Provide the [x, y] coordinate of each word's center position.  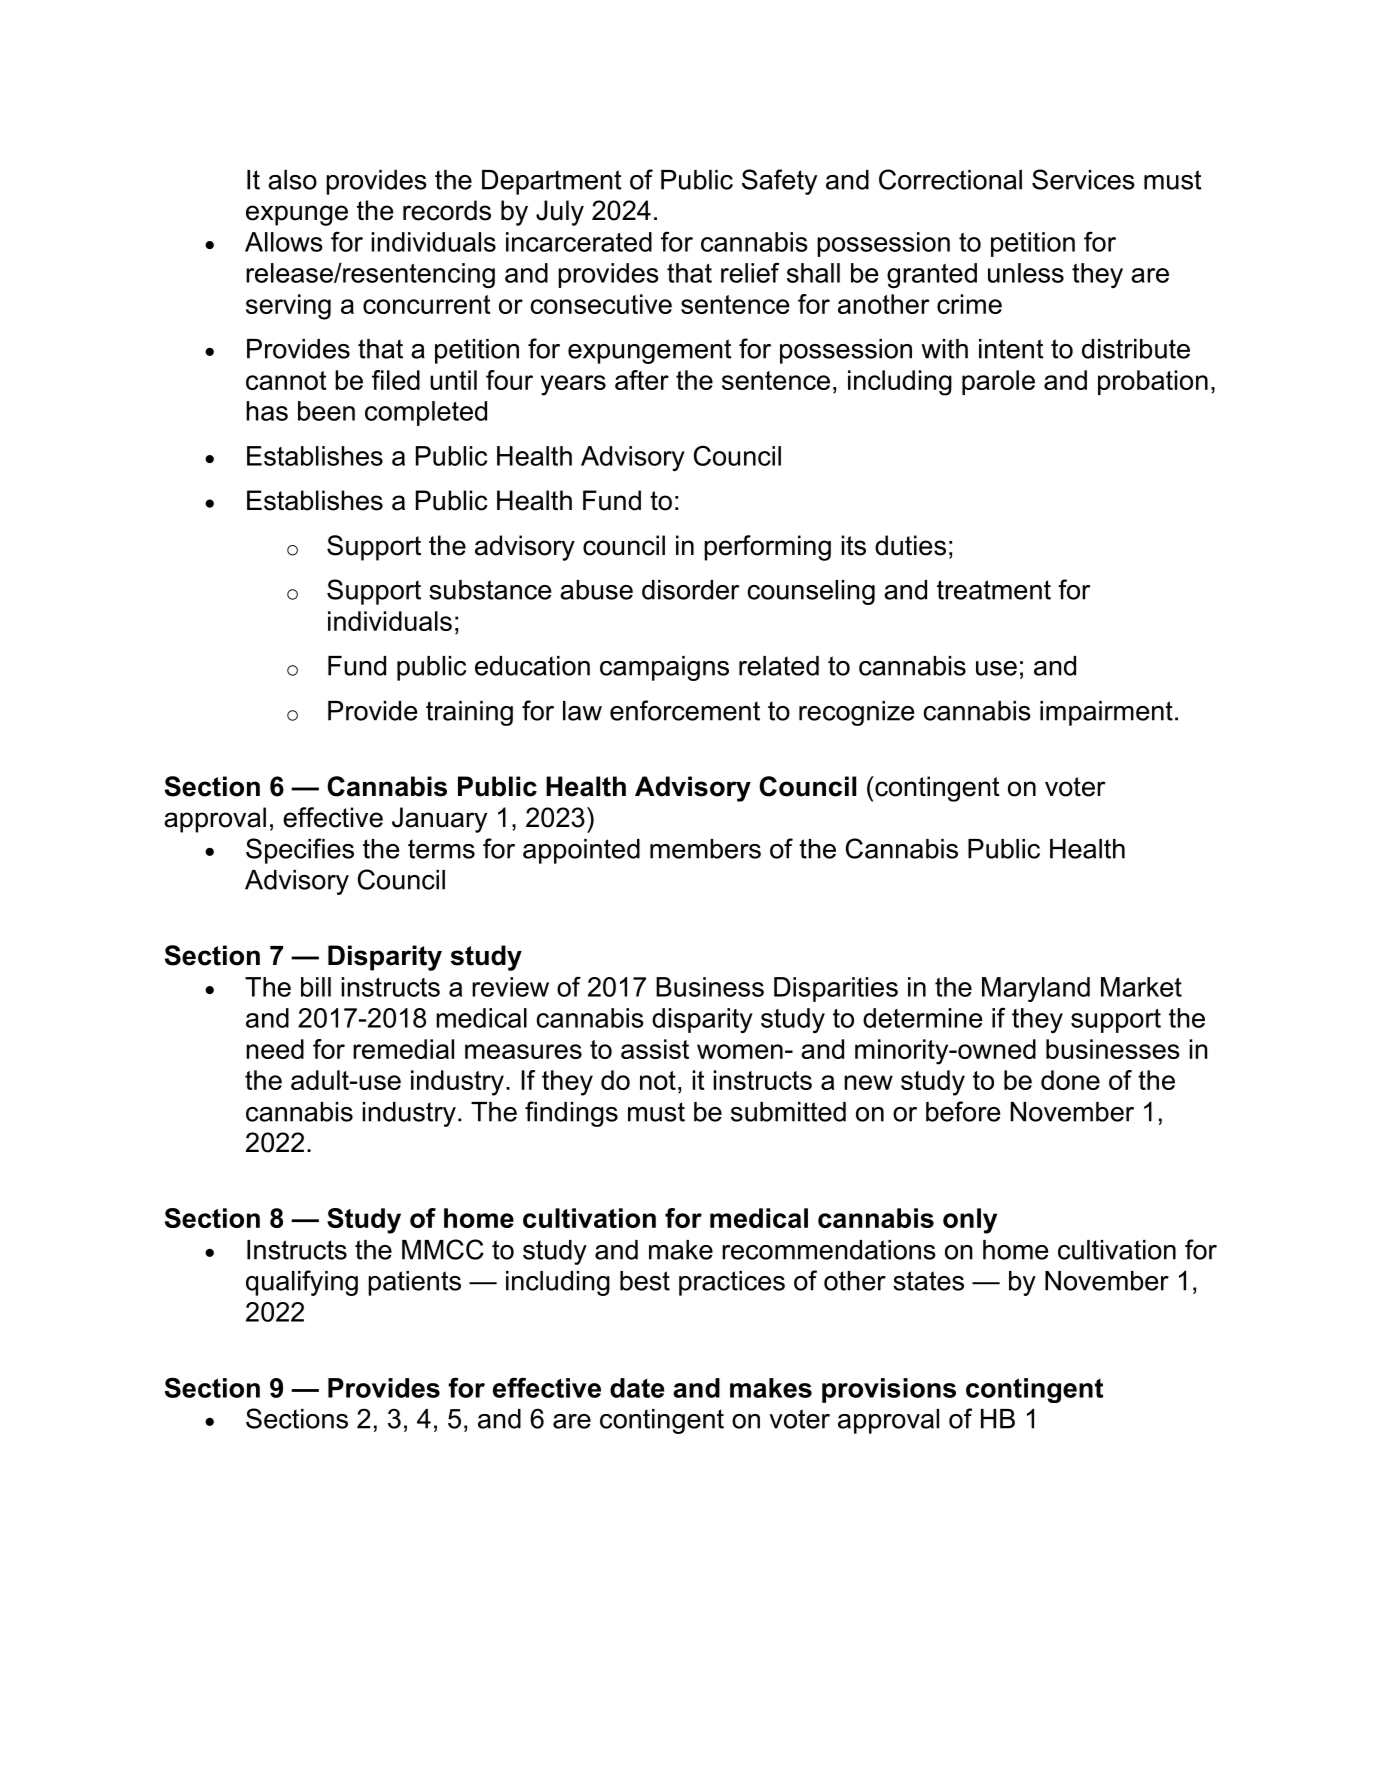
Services [1083, 179]
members [705, 849]
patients [414, 1283]
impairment [1106, 713]
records [447, 210]
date [637, 1388]
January [439, 820]
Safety [779, 182]
